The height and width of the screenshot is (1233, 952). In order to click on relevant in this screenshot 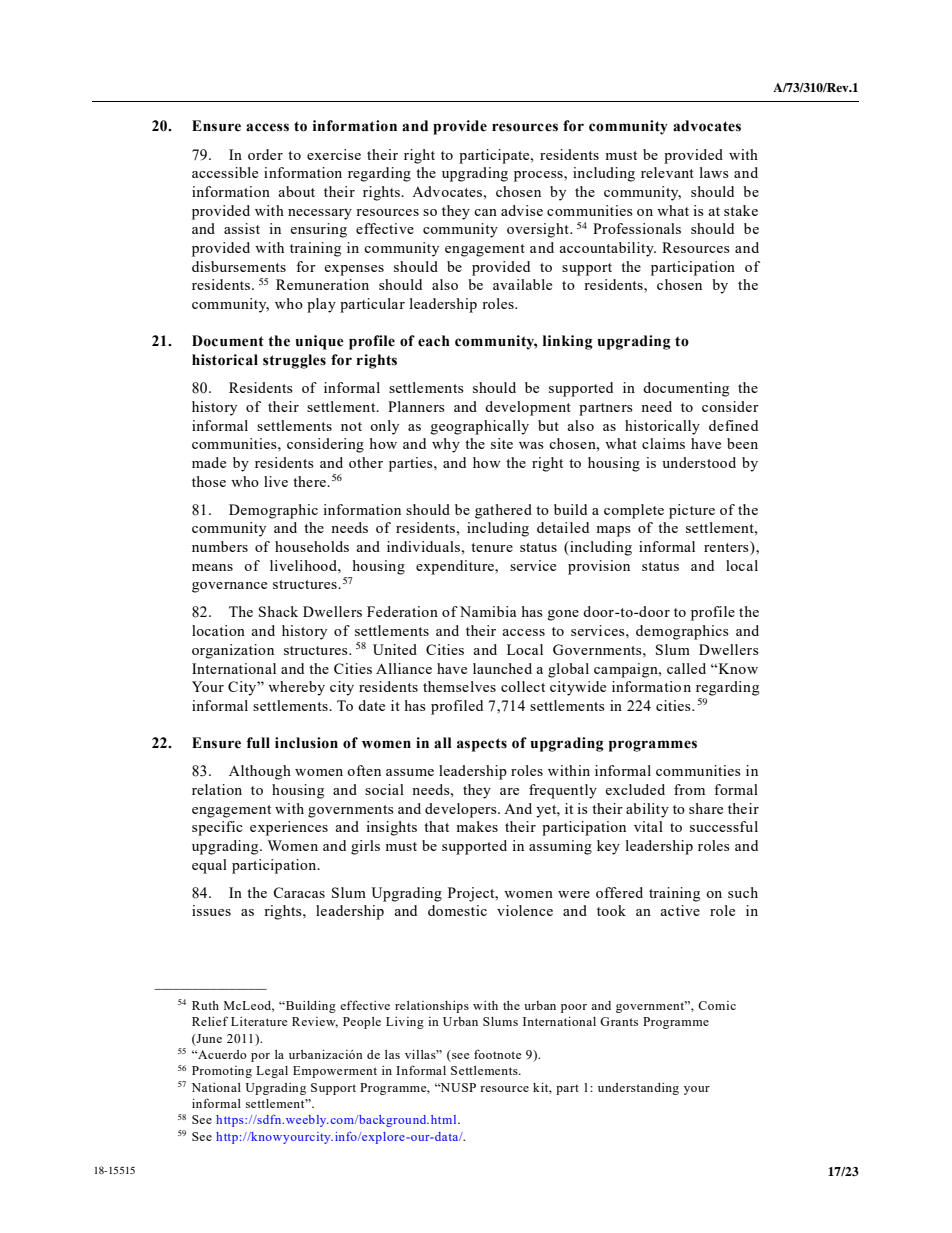, I will do `click(667, 172)`.
